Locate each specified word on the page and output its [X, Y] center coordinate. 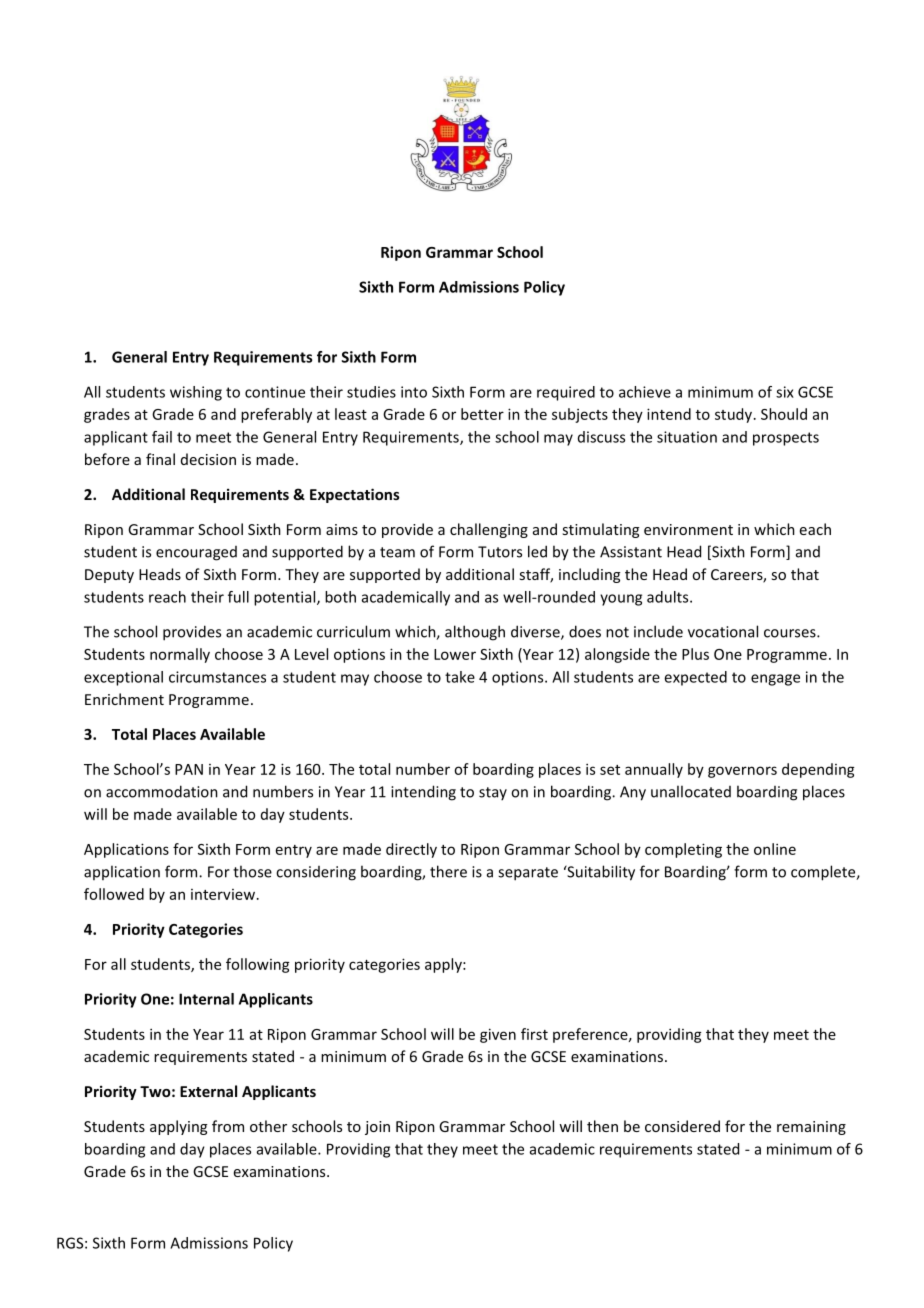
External [208, 1091]
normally [180, 655]
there [448, 871]
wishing [196, 393]
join [377, 1128]
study [735, 415]
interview [223, 894]
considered [682, 1126]
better [482, 414]
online [775, 849]
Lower [455, 654]
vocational [723, 631]
